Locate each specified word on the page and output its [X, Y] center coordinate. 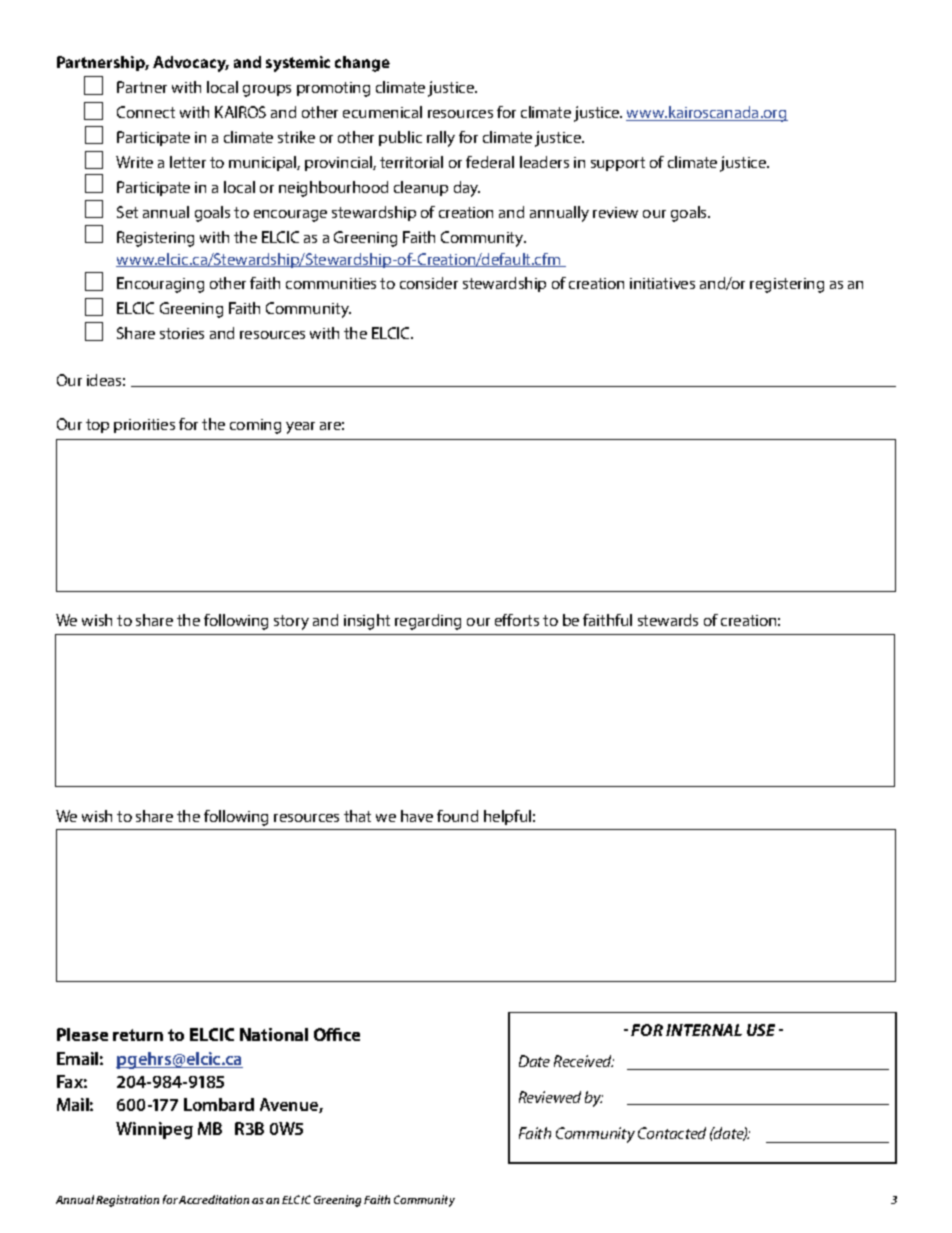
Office [337, 1034]
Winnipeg [154, 1130]
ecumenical [382, 112]
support [618, 164]
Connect [146, 112]
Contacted [672, 1133]
